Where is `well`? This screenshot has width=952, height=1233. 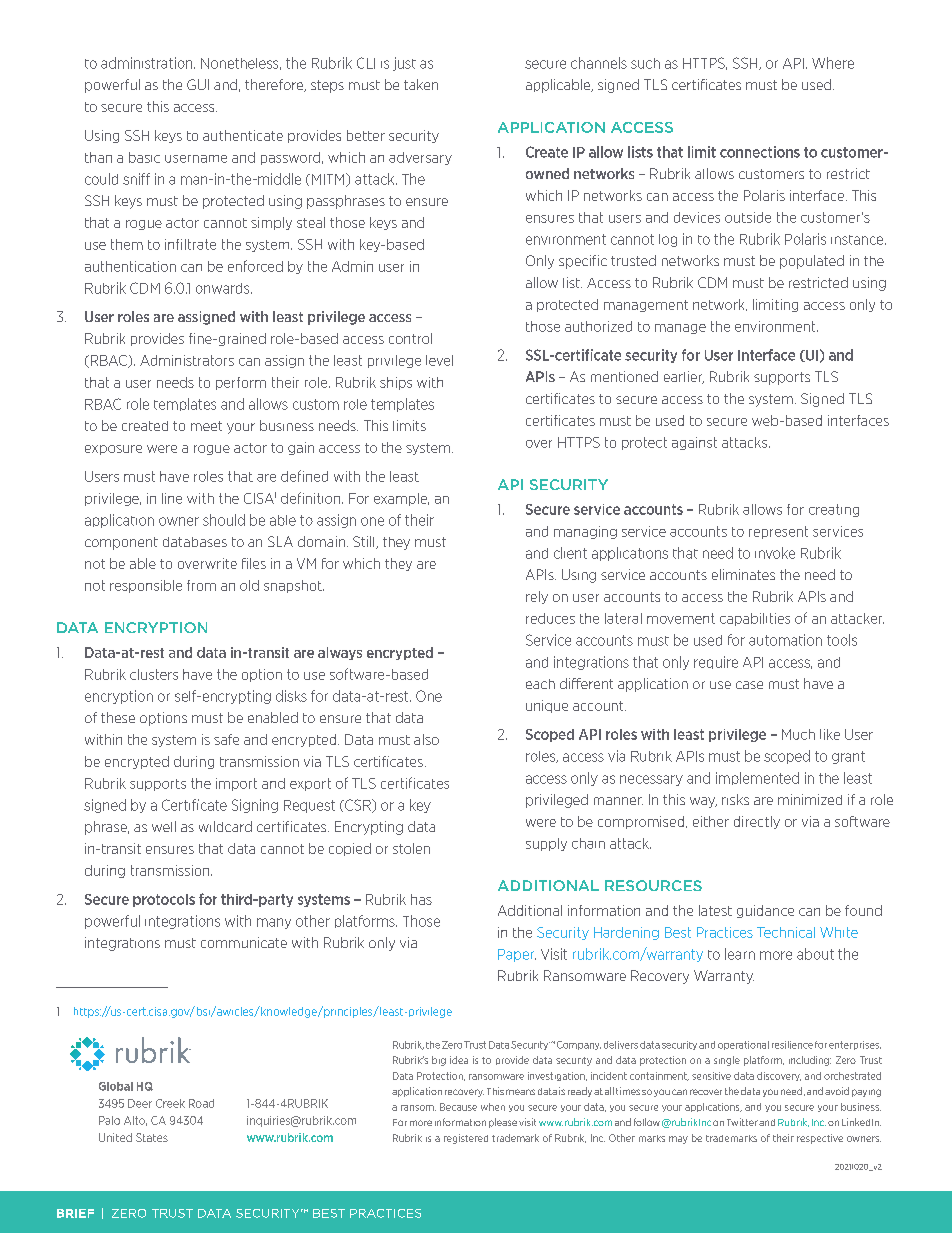
well is located at coordinates (164, 826).
